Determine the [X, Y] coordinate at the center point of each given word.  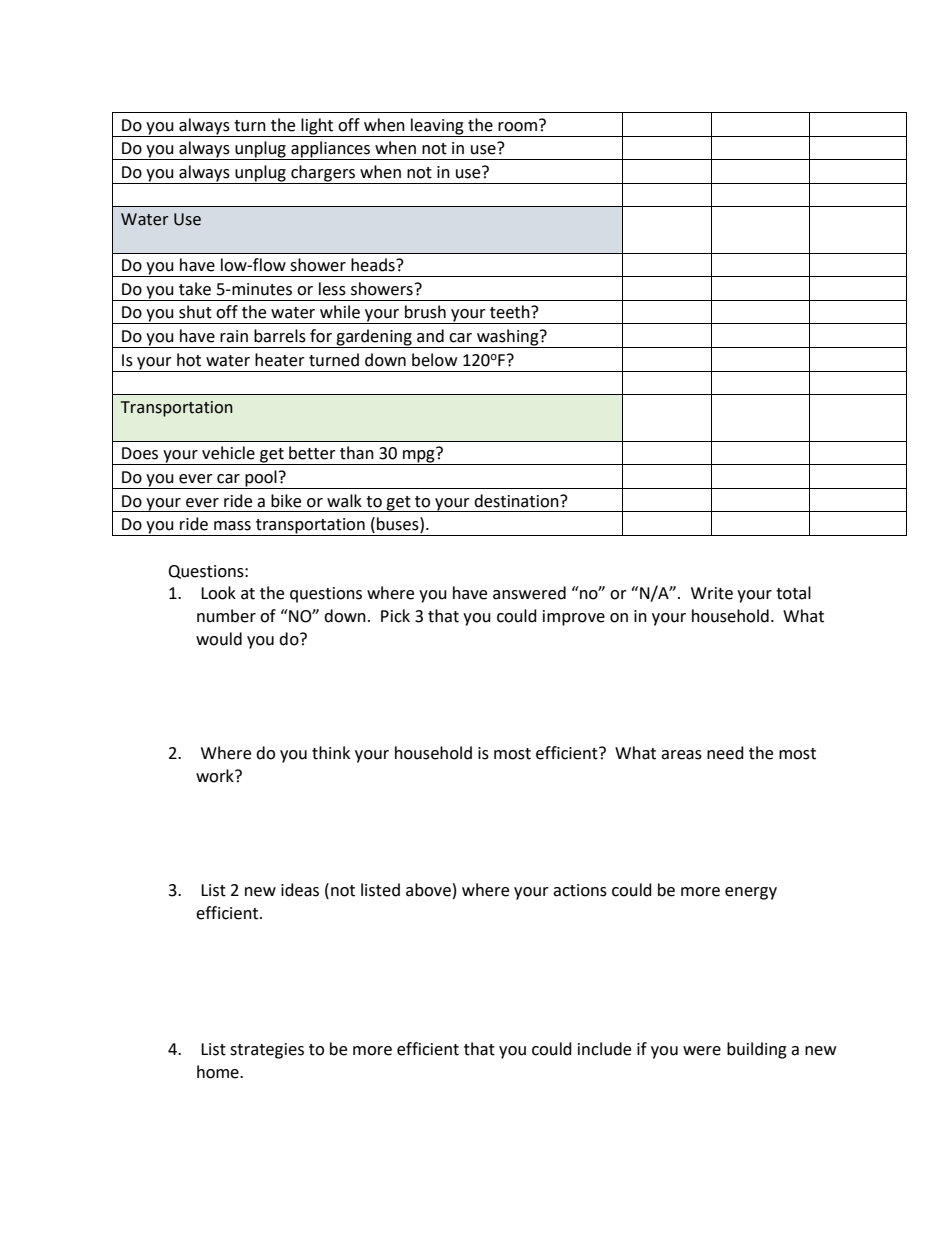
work [216, 776]
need [725, 753]
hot [189, 360]
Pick [395, 616]
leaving [437, 127]
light [317, 127]
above [428, 890]
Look [218, 593]
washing [508, 338]
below [434, 360]
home [219, 1072]
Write [712, 593]
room [519, 125]
